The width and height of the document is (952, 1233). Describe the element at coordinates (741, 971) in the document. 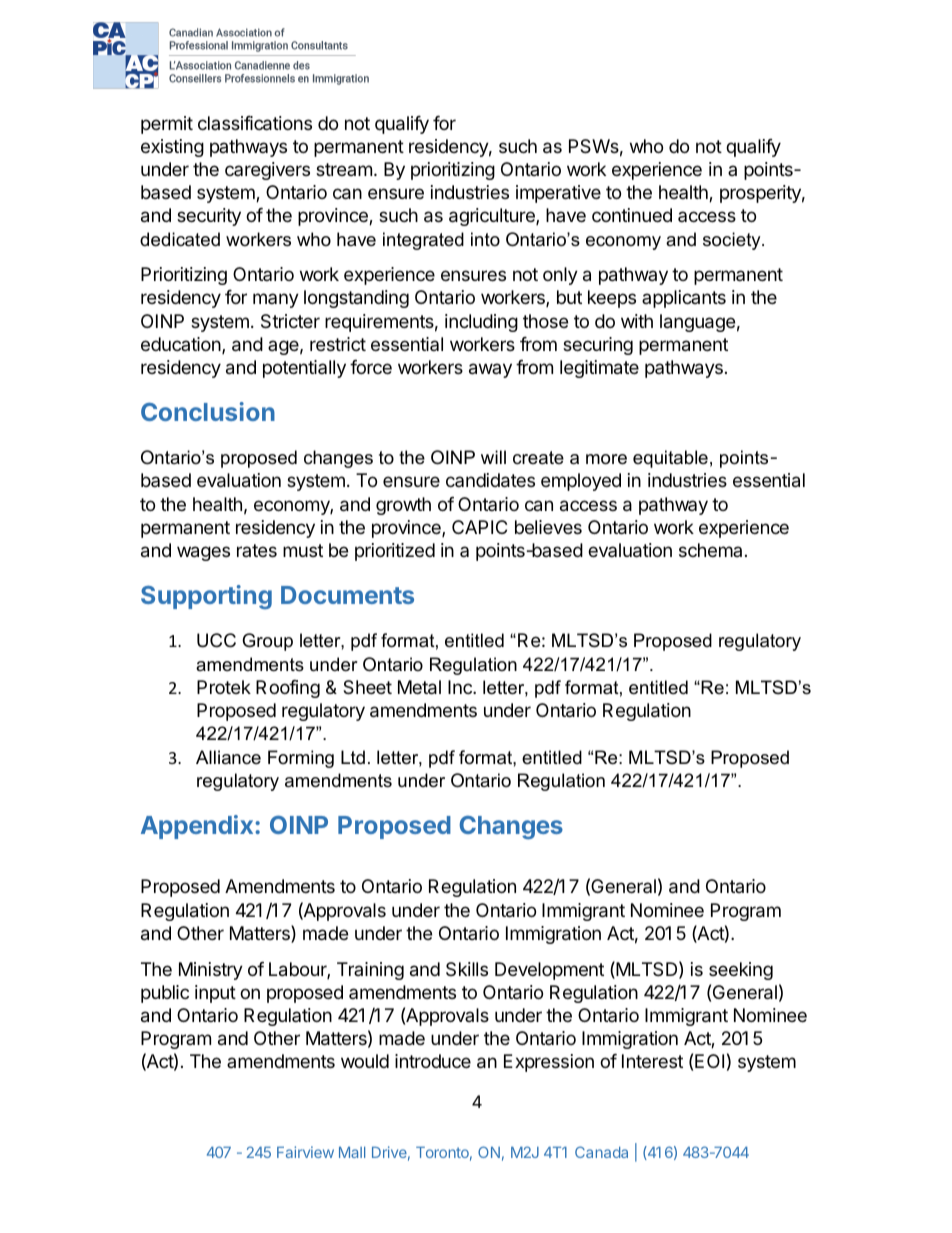

I see `seeking` at that location.
